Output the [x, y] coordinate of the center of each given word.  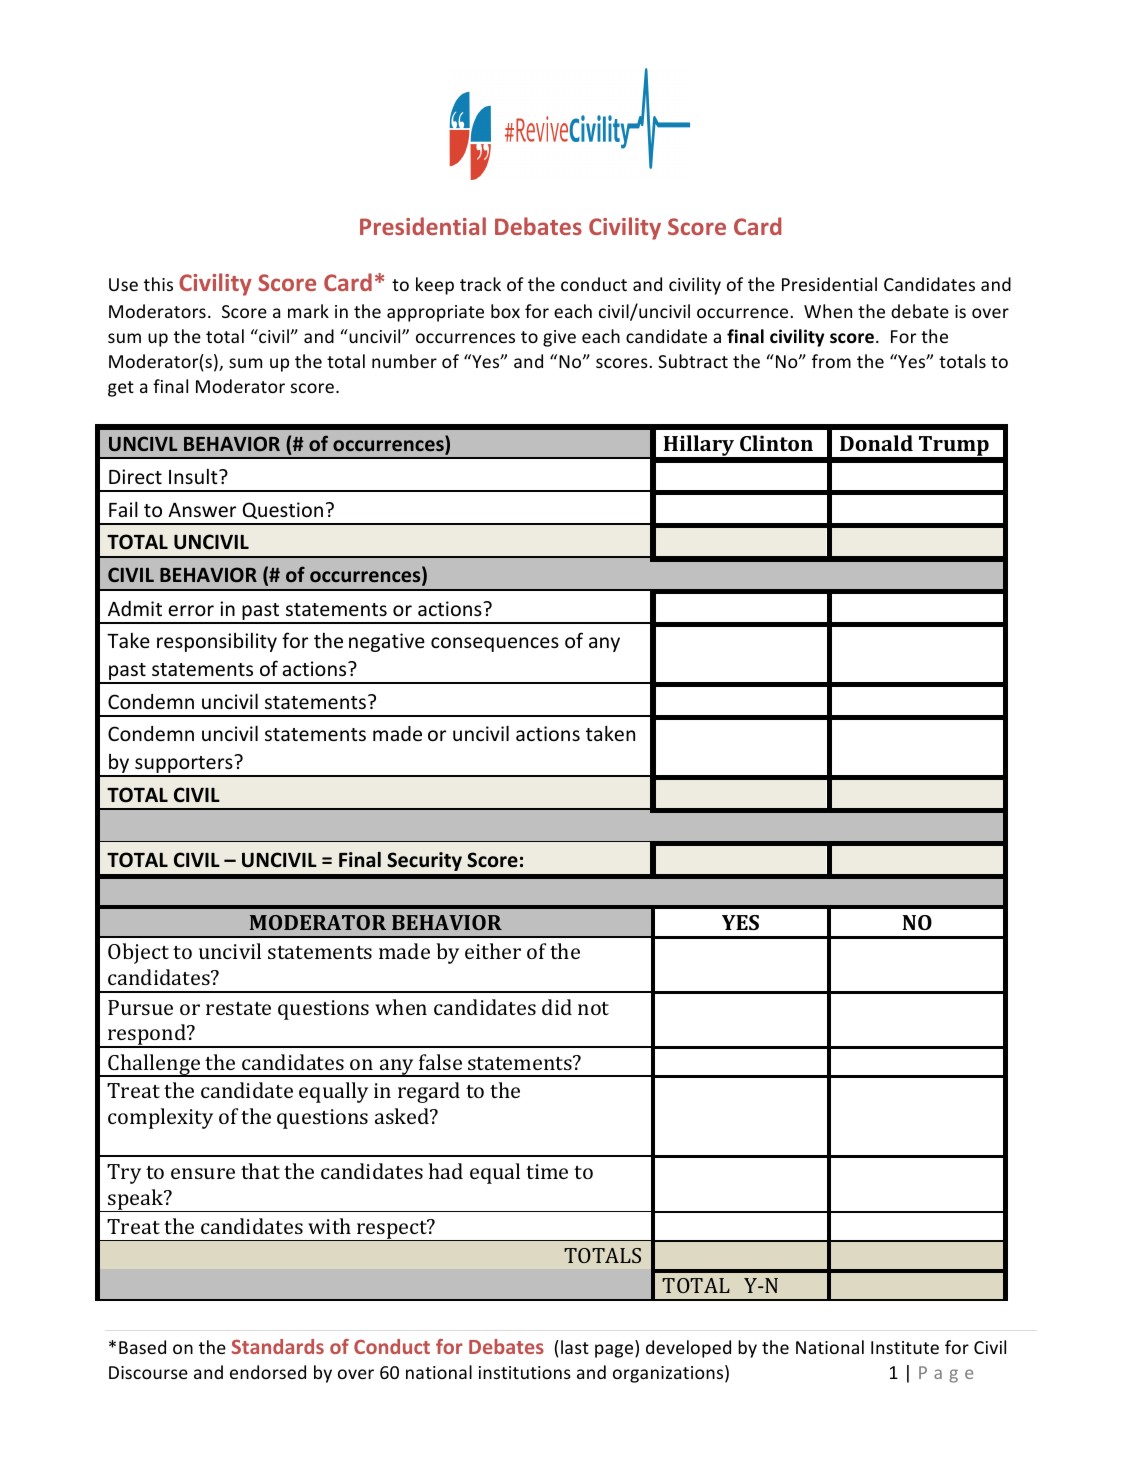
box [505, 311]
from [831, 361]
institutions [525, 1372]
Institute [905, 1347]
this [158, 284]
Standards [278, 1346]
